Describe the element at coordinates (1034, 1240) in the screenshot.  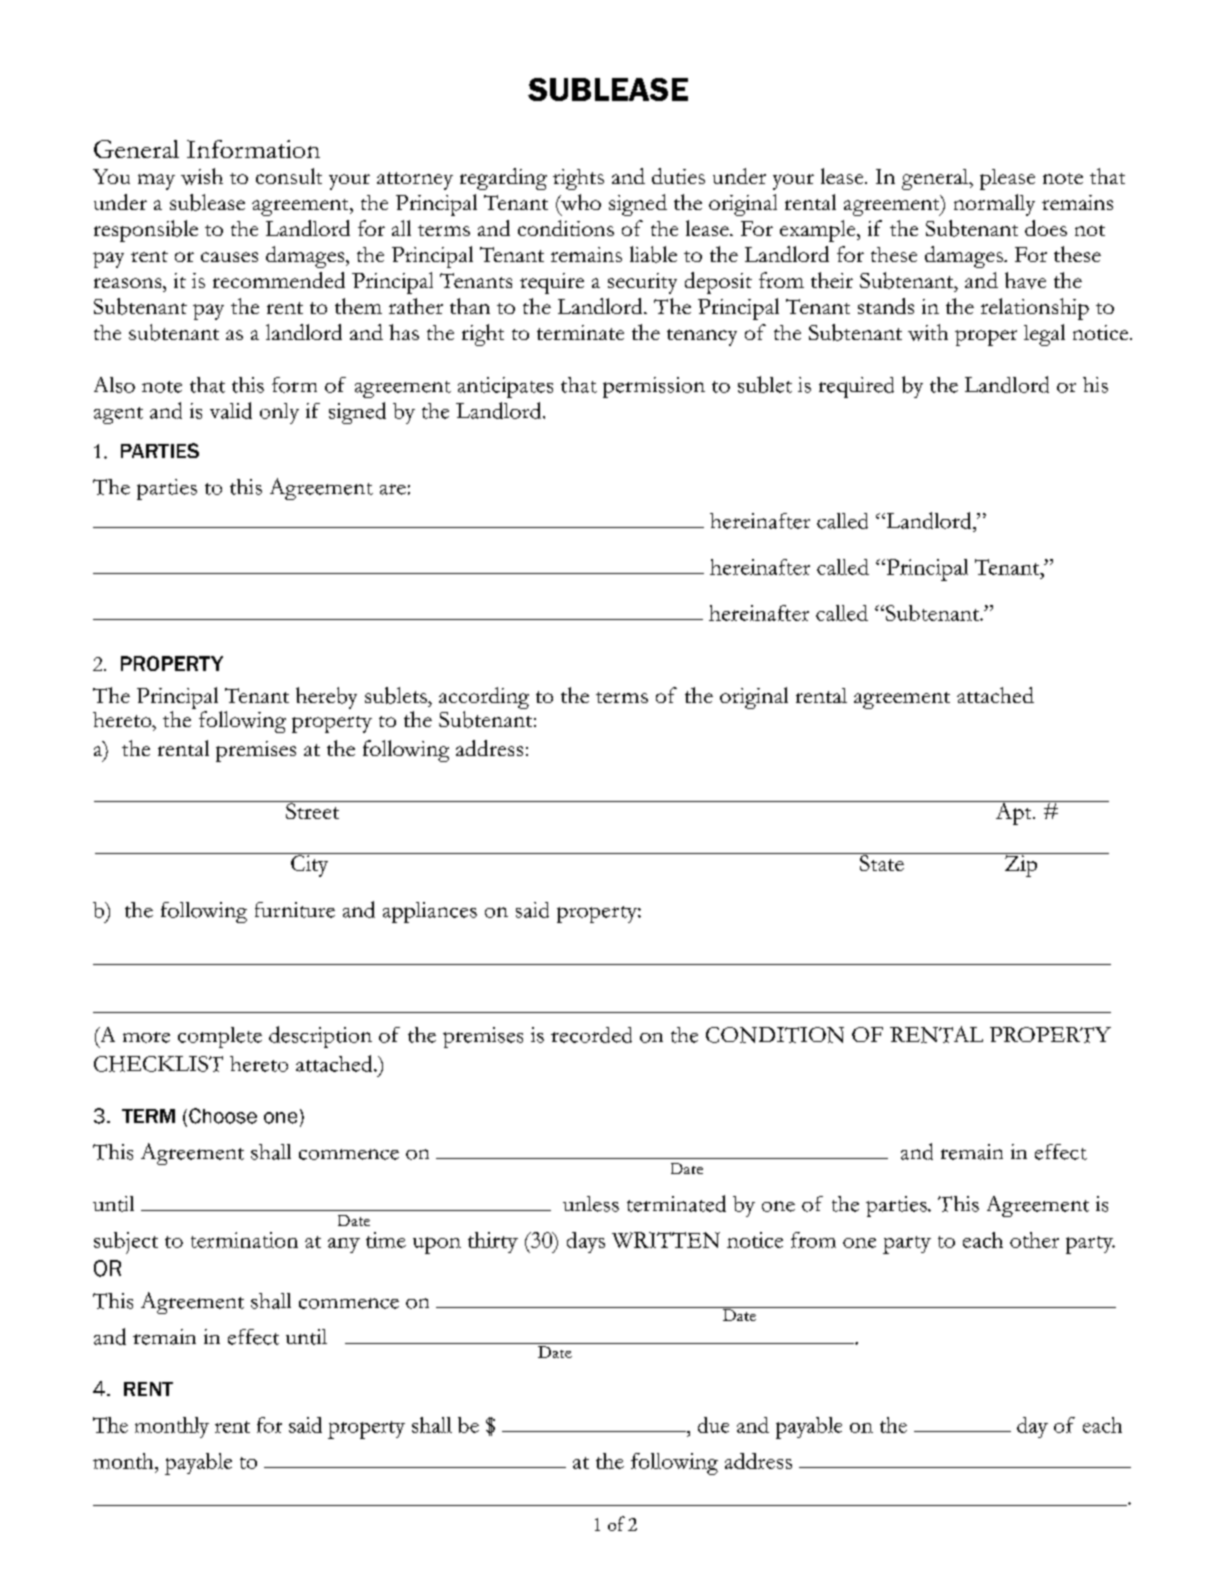
I see `other` at that location.
